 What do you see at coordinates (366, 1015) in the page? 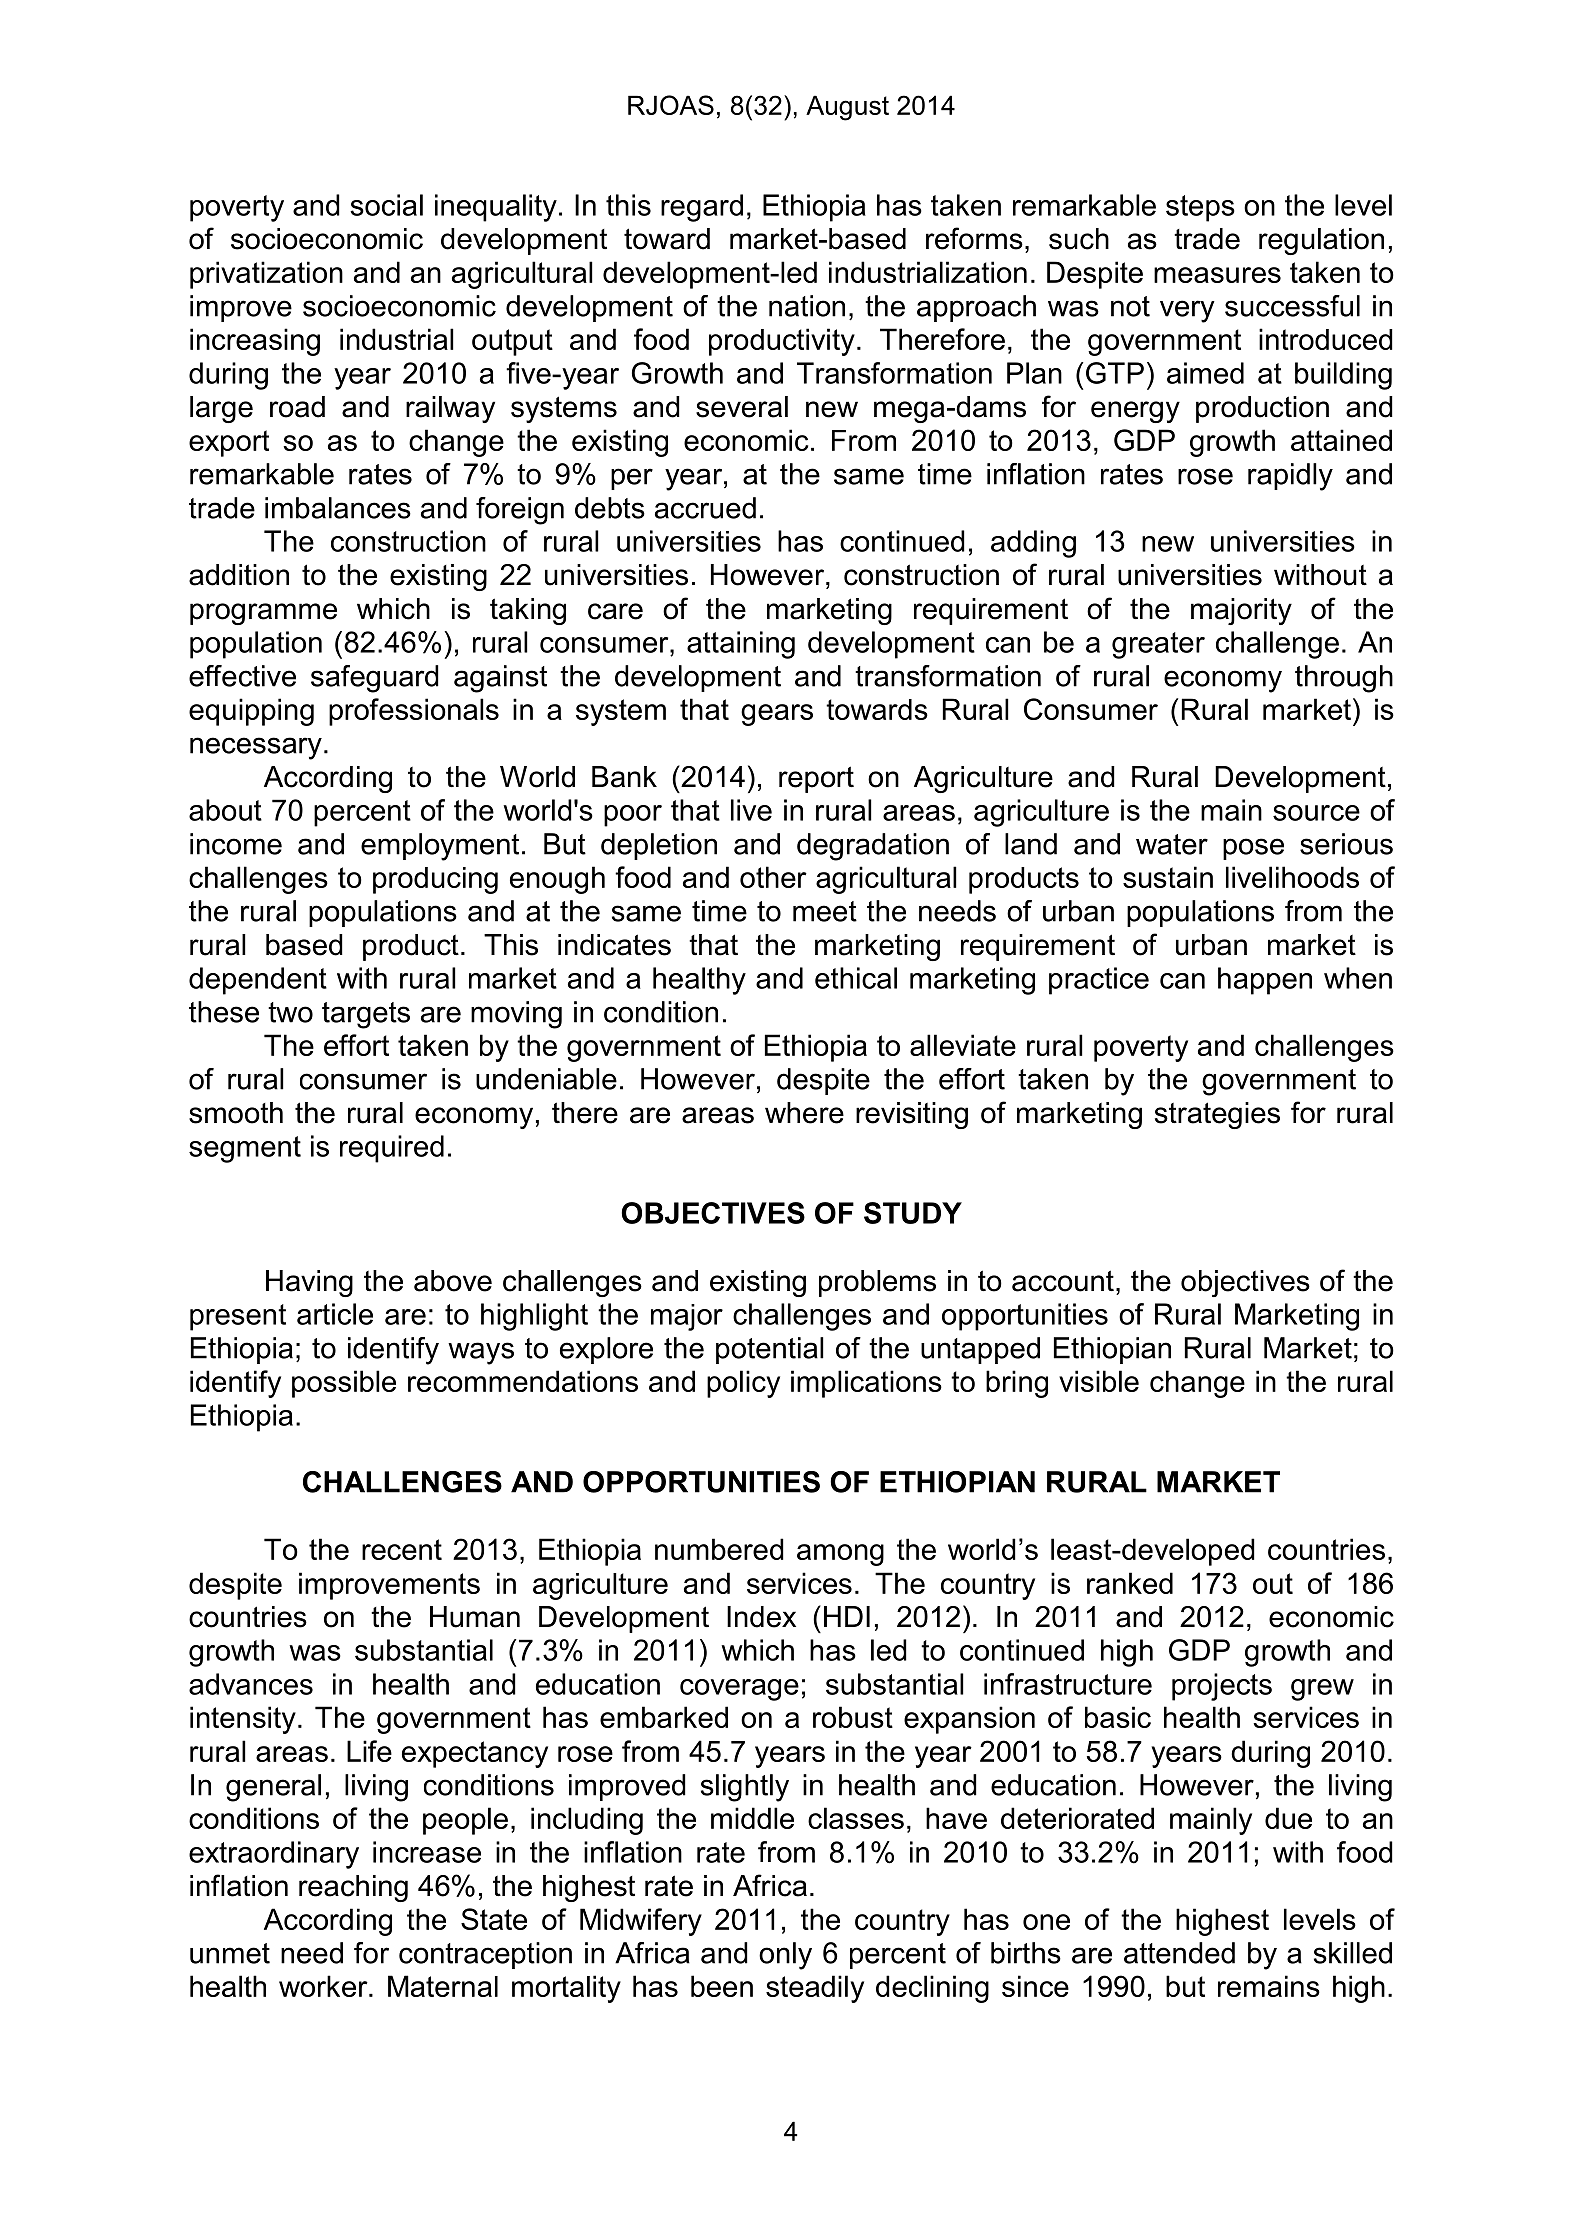
I see `targets` at bounding box center [366, 1015].
